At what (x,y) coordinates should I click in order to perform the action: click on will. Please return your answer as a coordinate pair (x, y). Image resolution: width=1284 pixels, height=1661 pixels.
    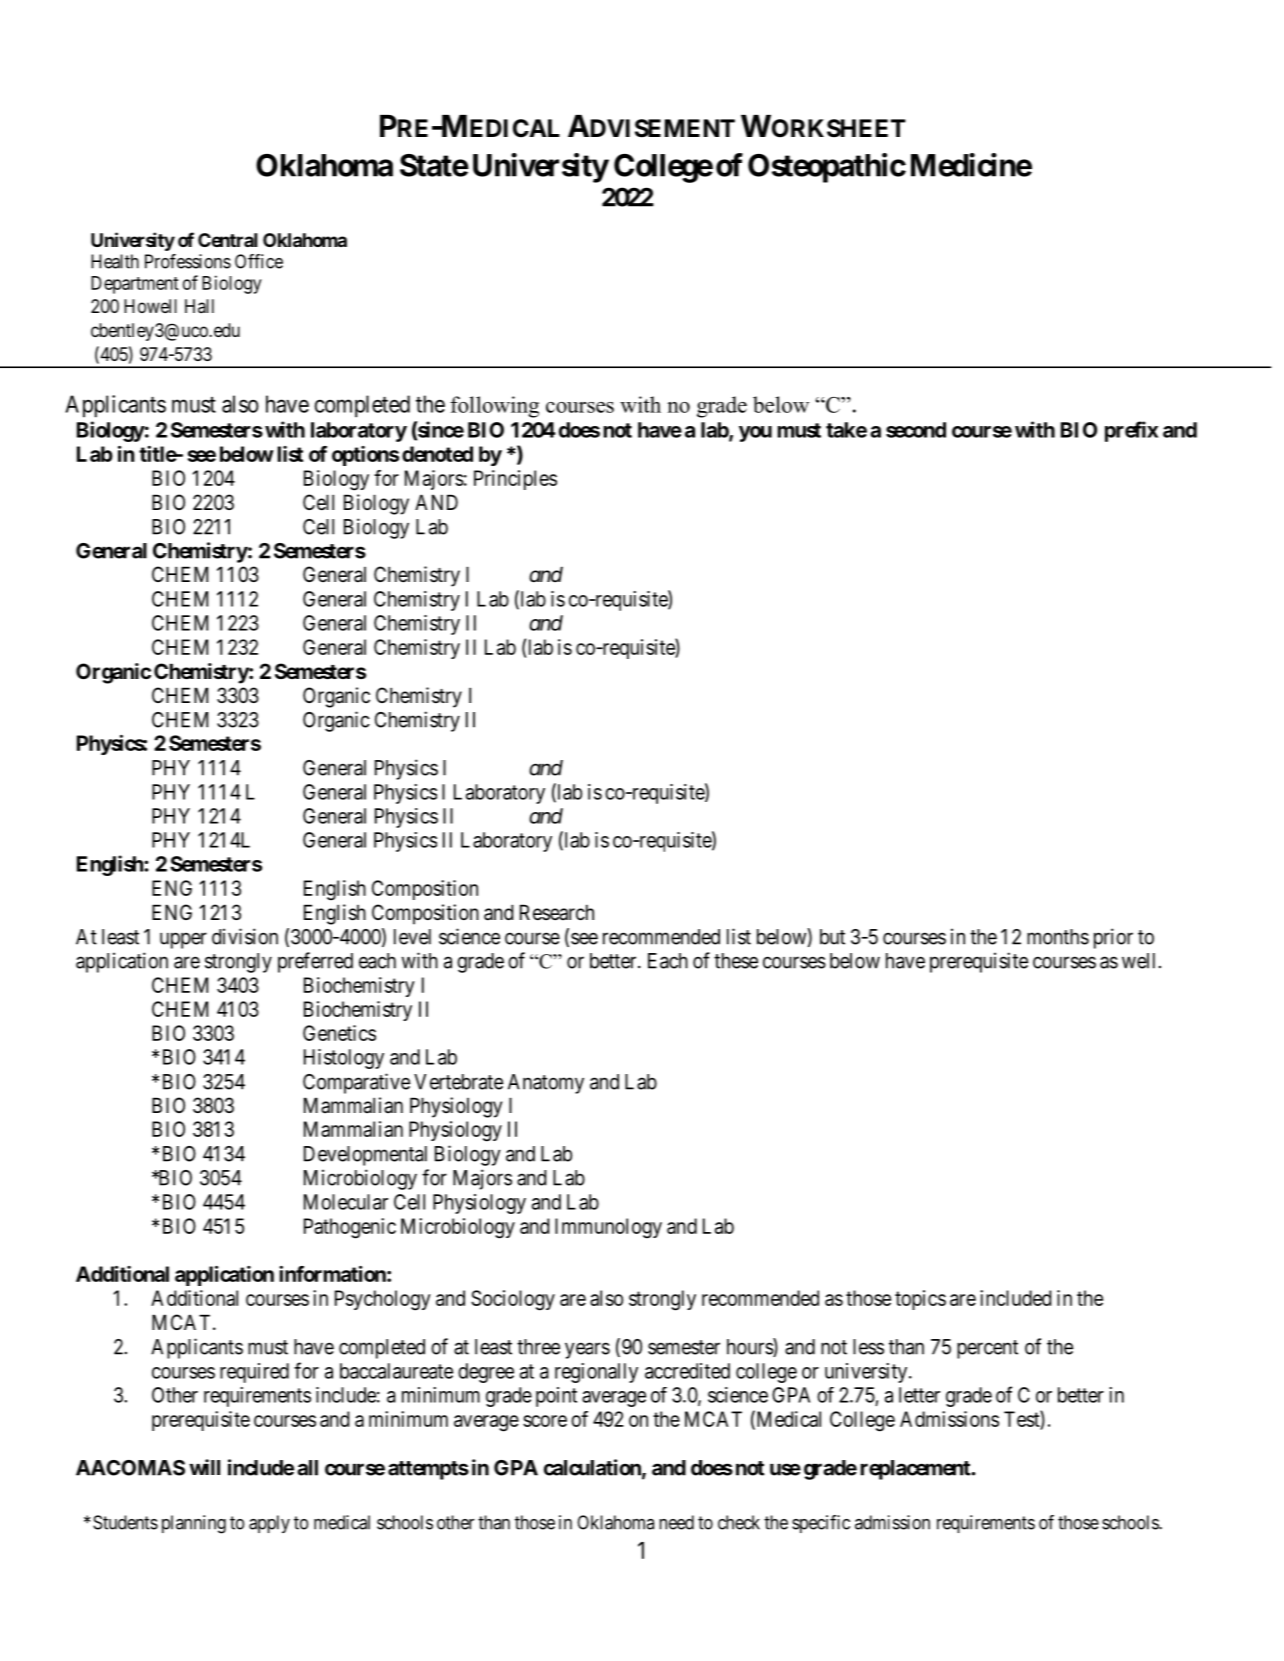
    Looking at the image, I should click on (204, 1467).
